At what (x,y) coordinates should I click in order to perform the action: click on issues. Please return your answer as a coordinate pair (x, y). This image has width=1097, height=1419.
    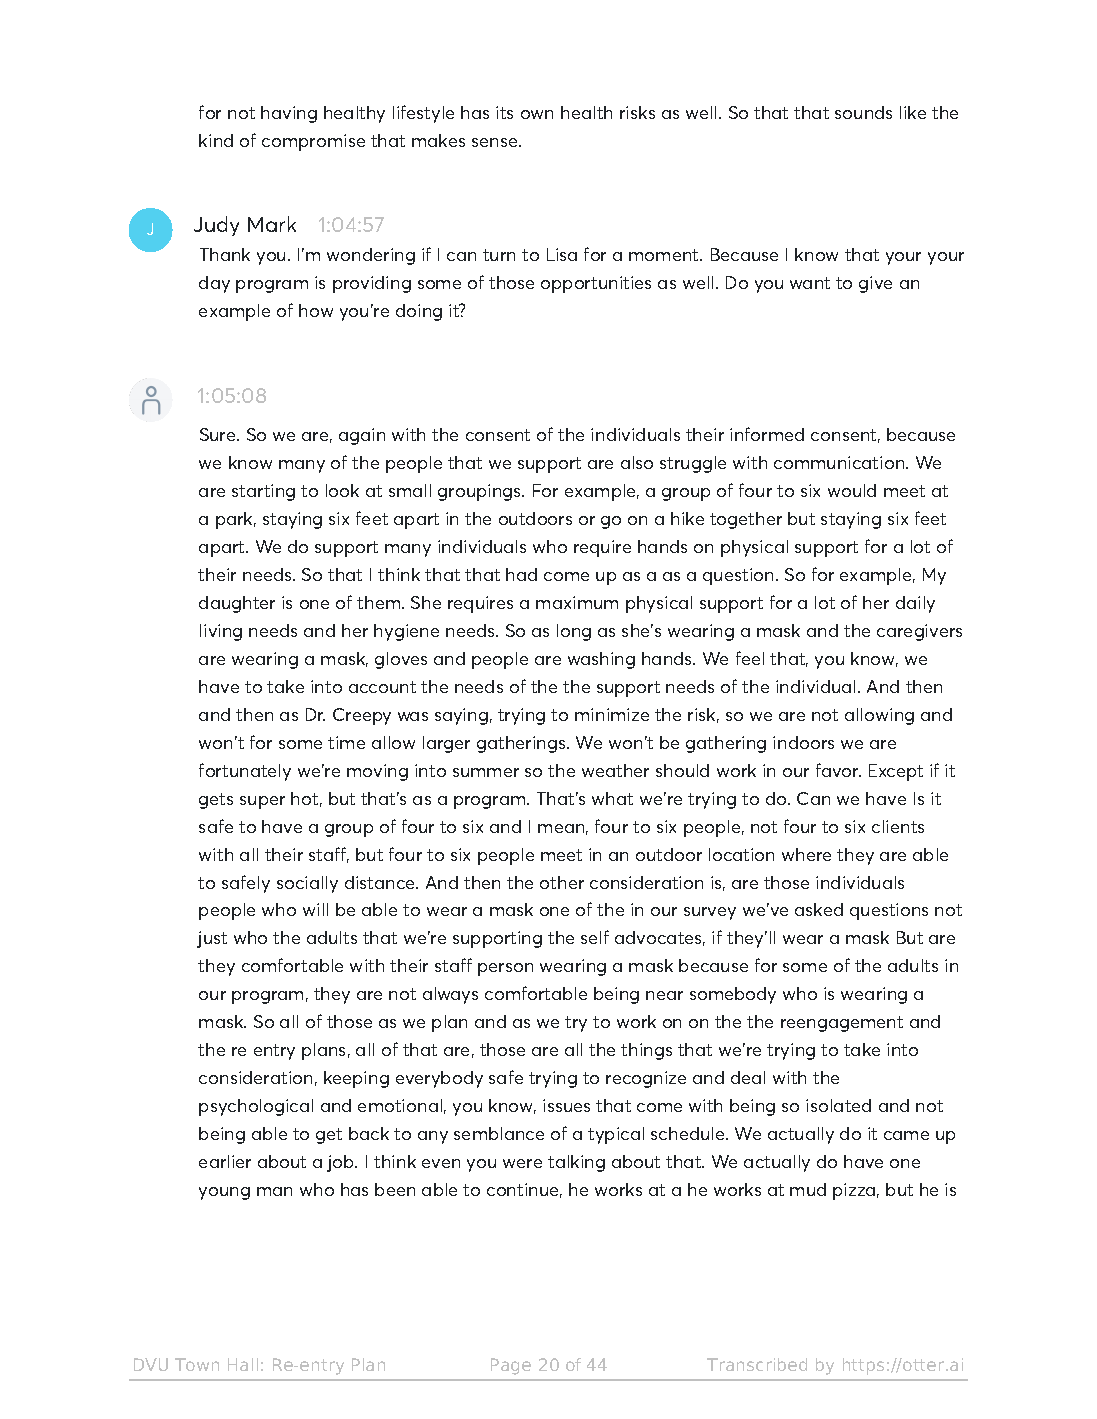
    Looking at the image, I should click on (566, 1105).
